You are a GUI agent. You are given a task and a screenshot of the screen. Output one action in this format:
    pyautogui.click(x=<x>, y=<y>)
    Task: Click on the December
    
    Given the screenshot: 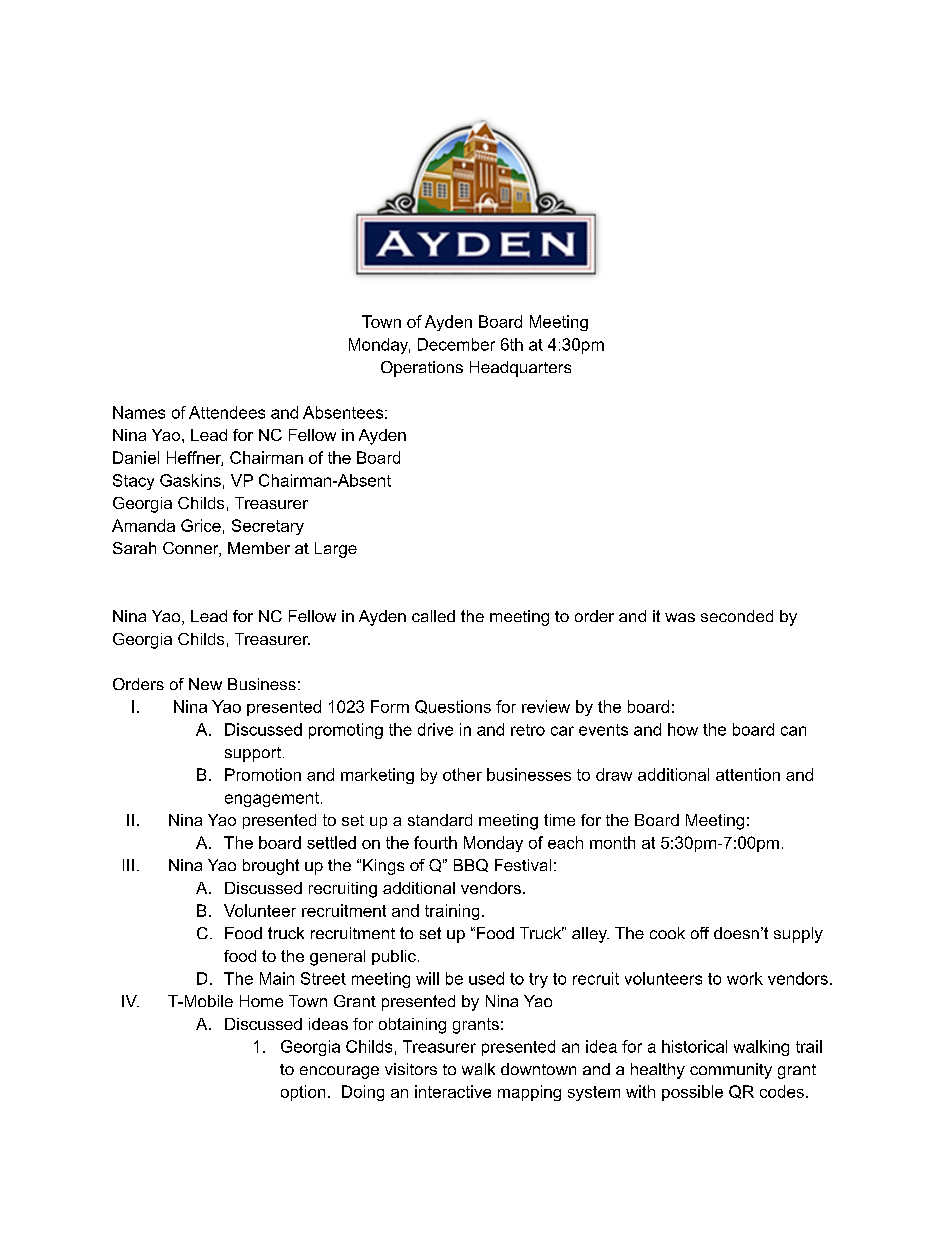 What is the action you would take?
    pyautogui.click(x=456, y=344)
